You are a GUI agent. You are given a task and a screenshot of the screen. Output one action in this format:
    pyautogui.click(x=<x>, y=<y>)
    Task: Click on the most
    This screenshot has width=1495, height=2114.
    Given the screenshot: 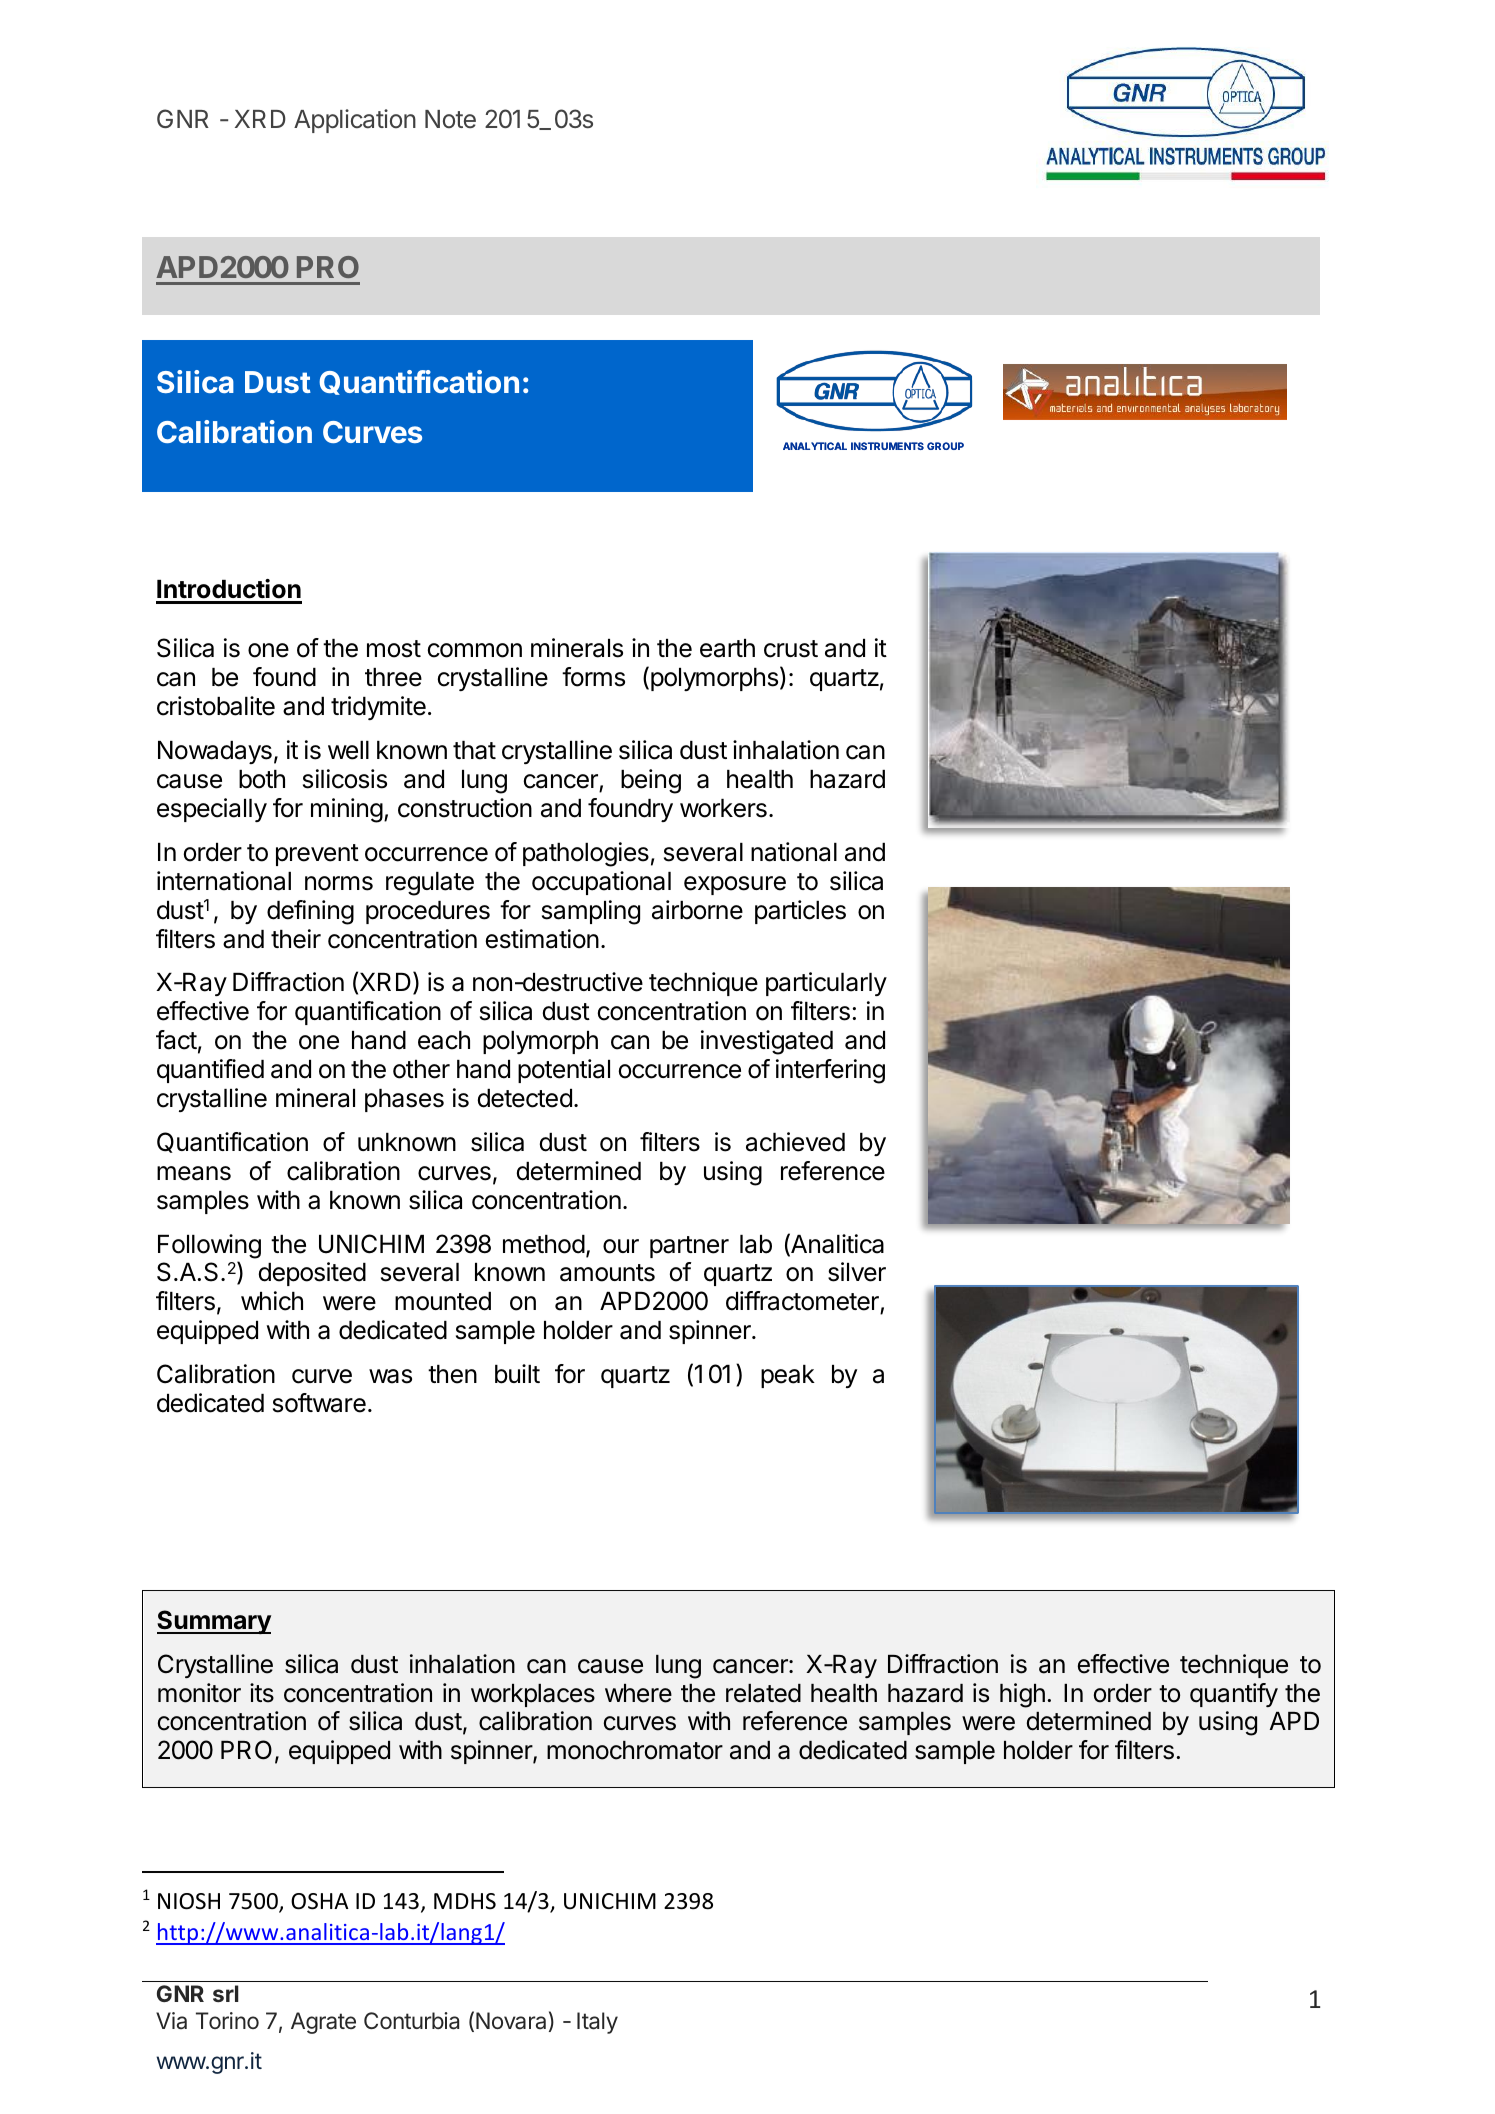 What is the action you would take?
    pyautogui.click(x=394, y=649)
